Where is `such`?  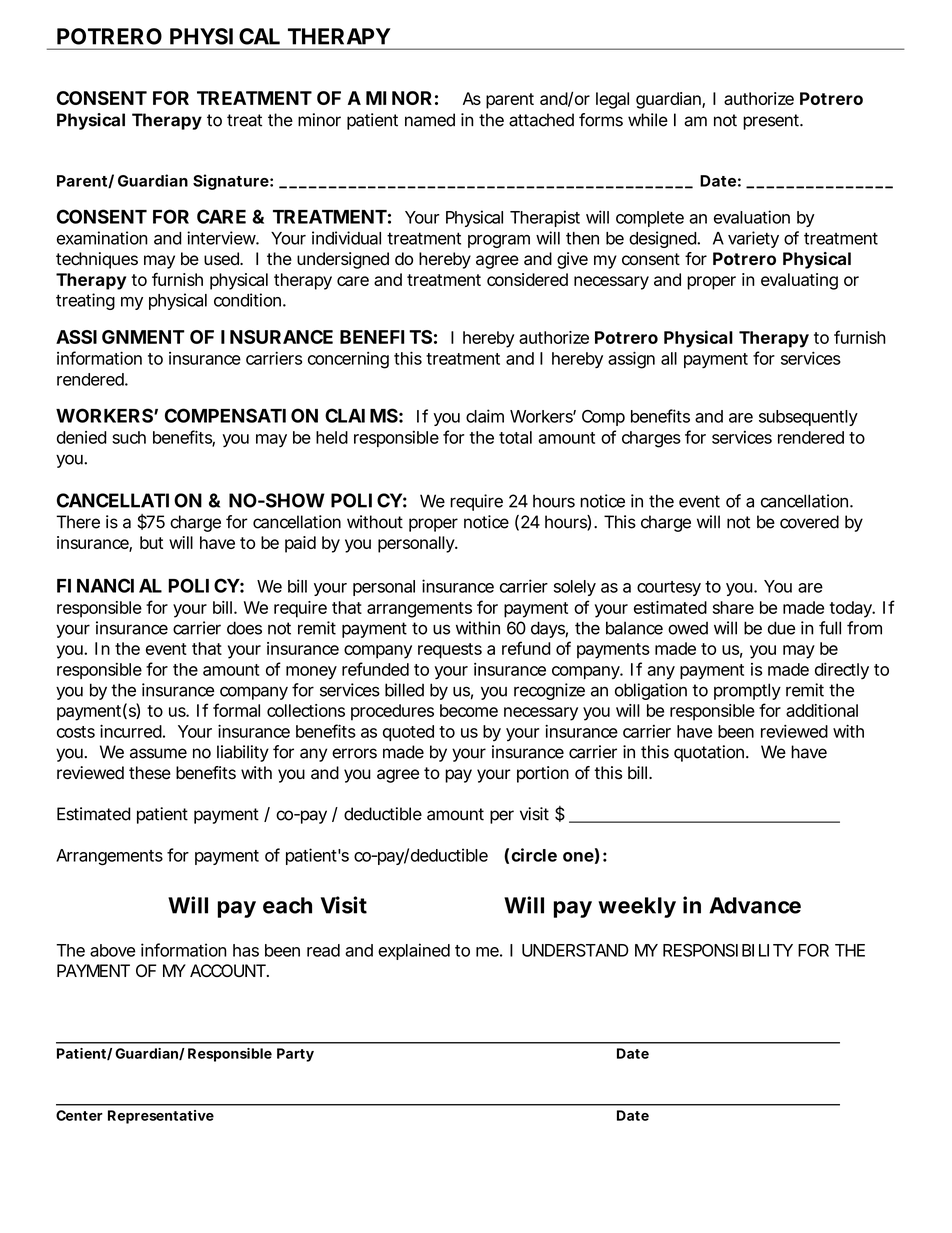
such is located at coordinates (129, 437).
